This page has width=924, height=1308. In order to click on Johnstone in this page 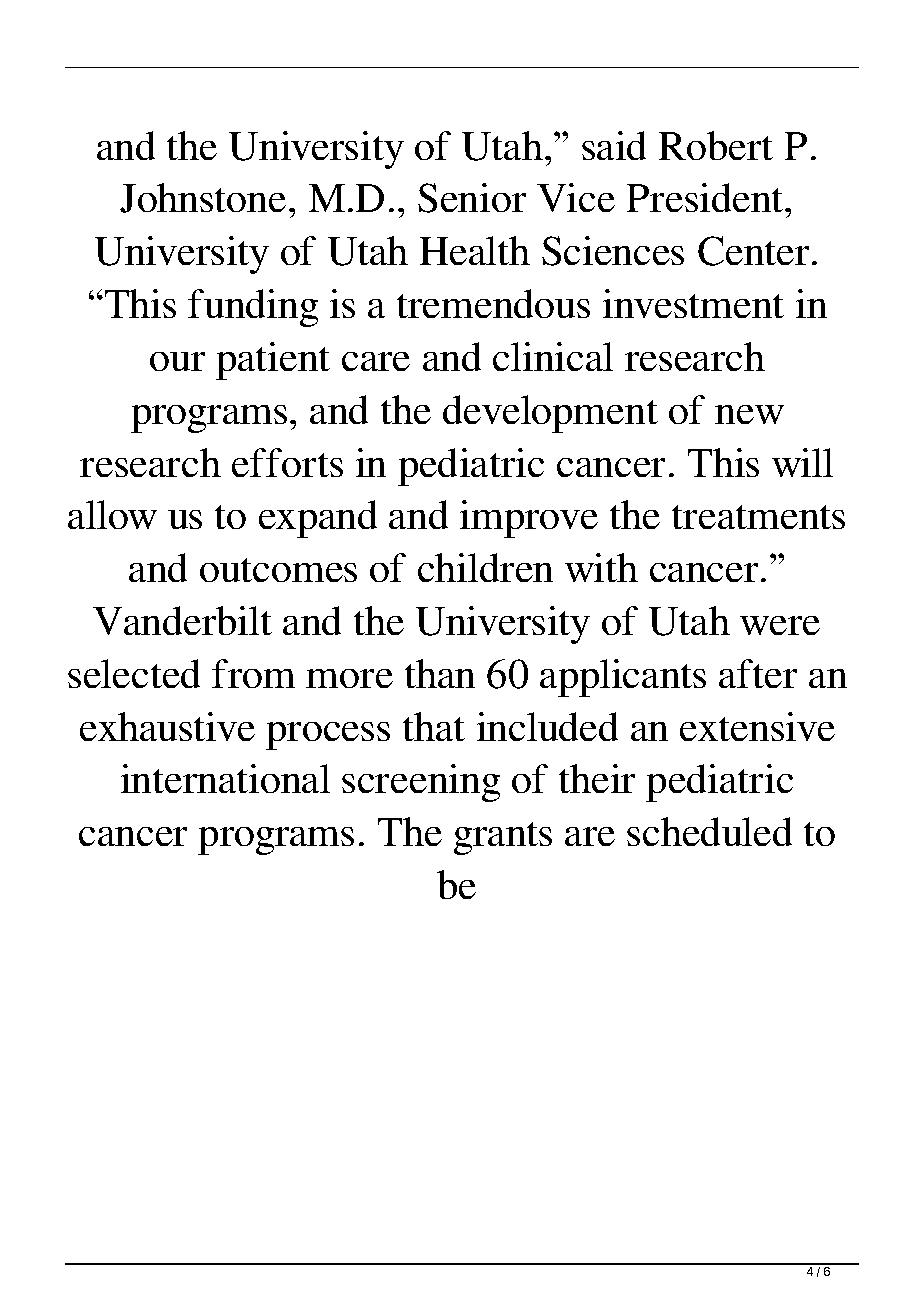, I will do `click(203, 198)`.
